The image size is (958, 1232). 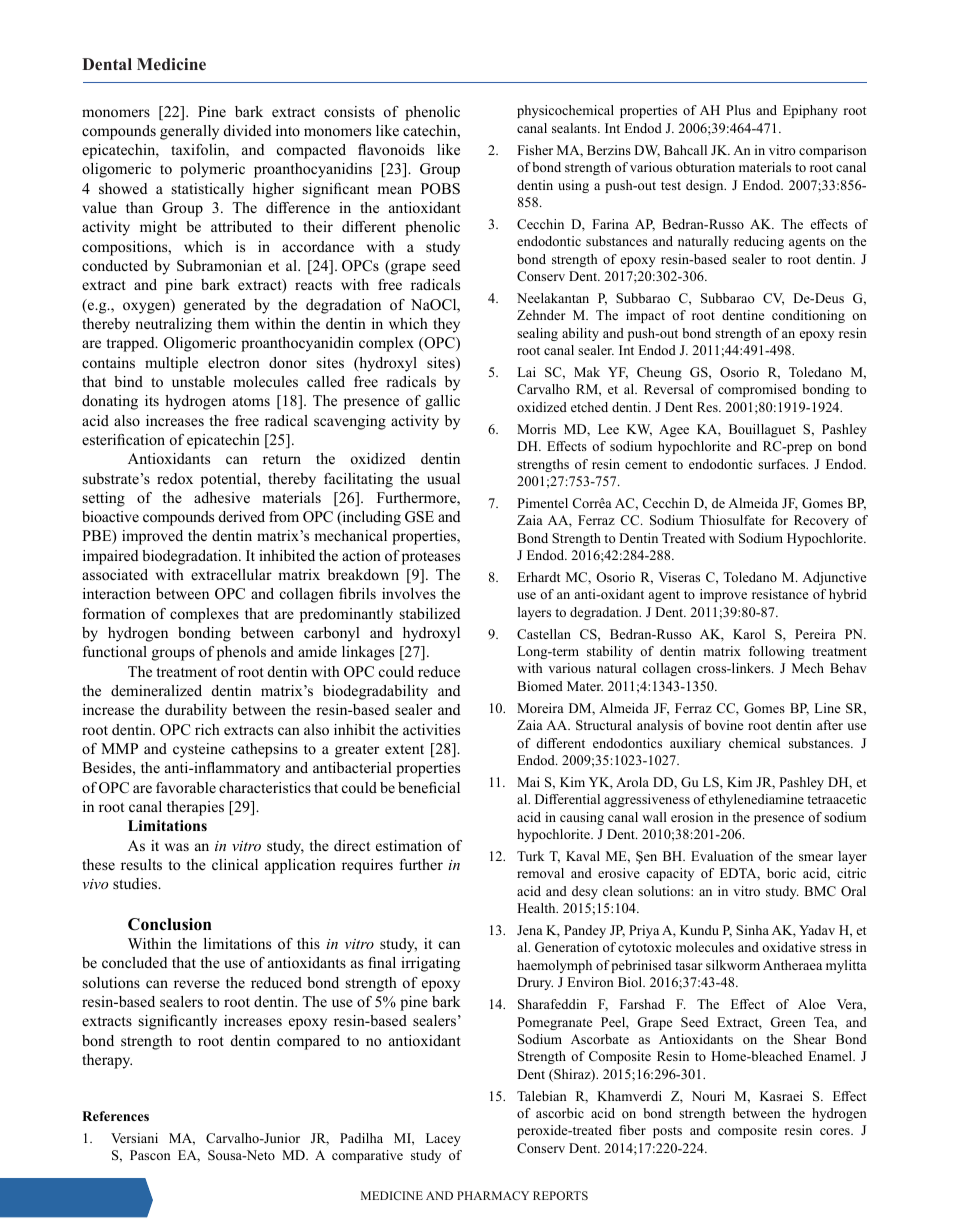 I want to click on generally, so click(x=189, y=132).
